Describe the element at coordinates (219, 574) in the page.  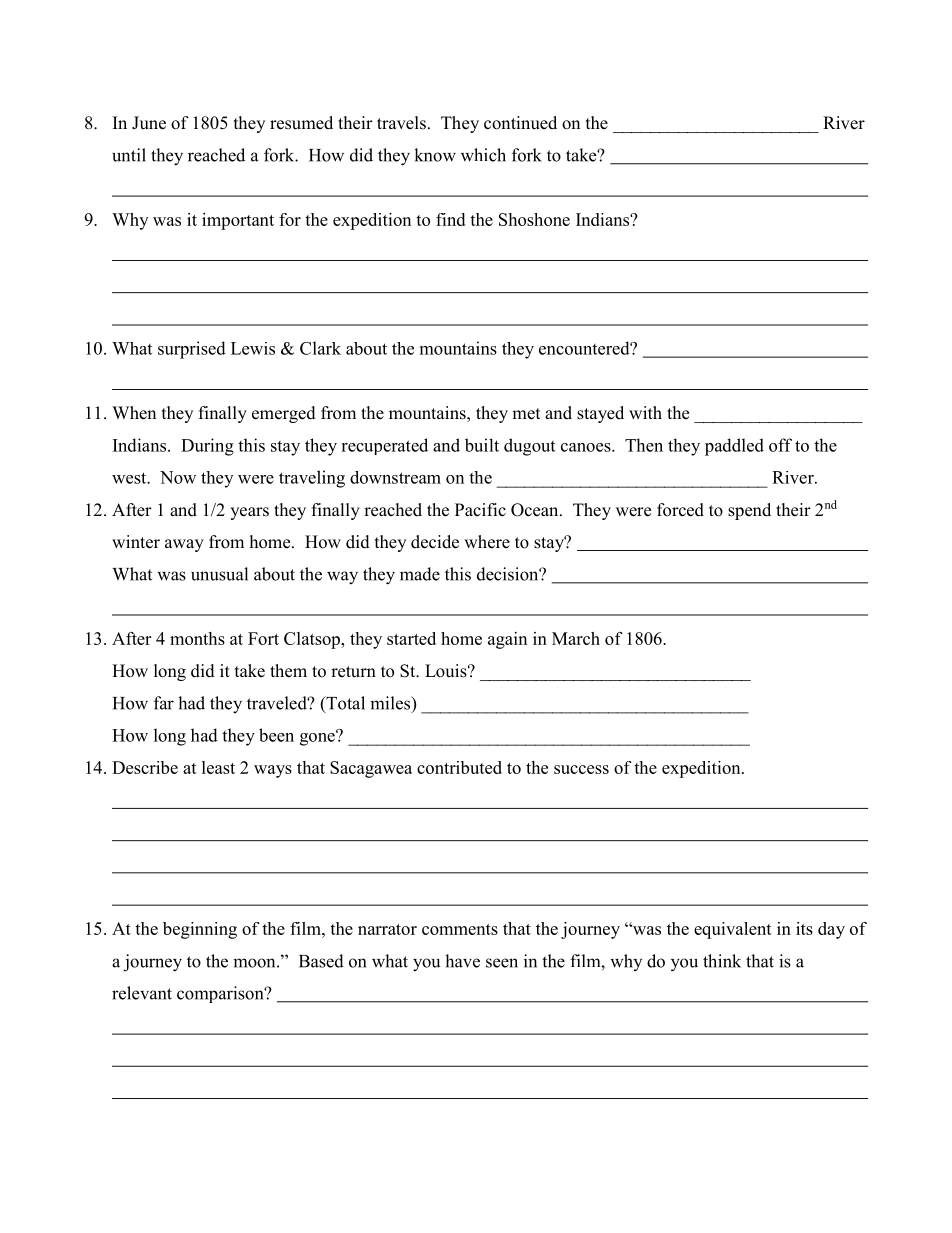
I see `unusual` at that location.
